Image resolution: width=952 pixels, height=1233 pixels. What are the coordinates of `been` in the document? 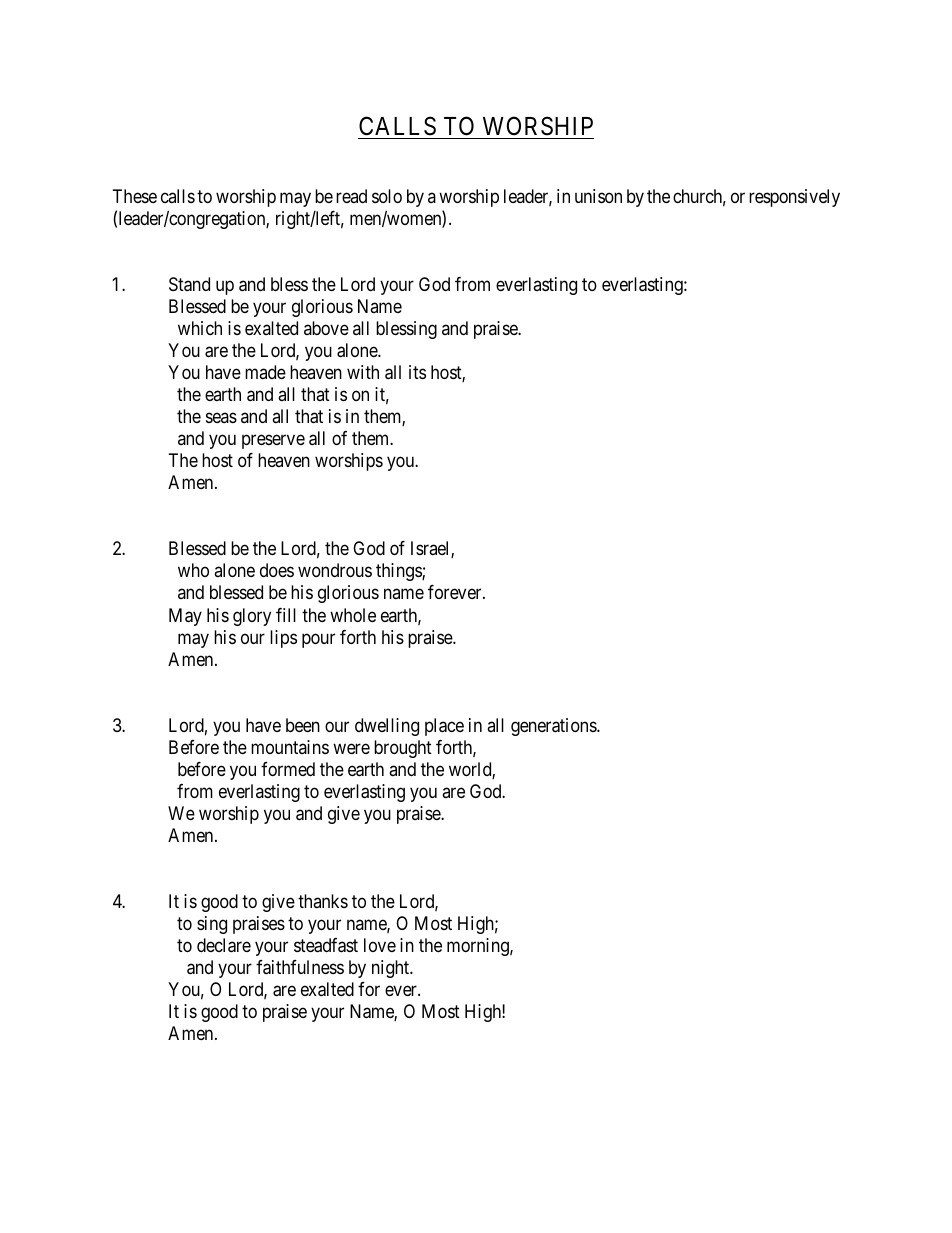 It's located at (303, 725).
